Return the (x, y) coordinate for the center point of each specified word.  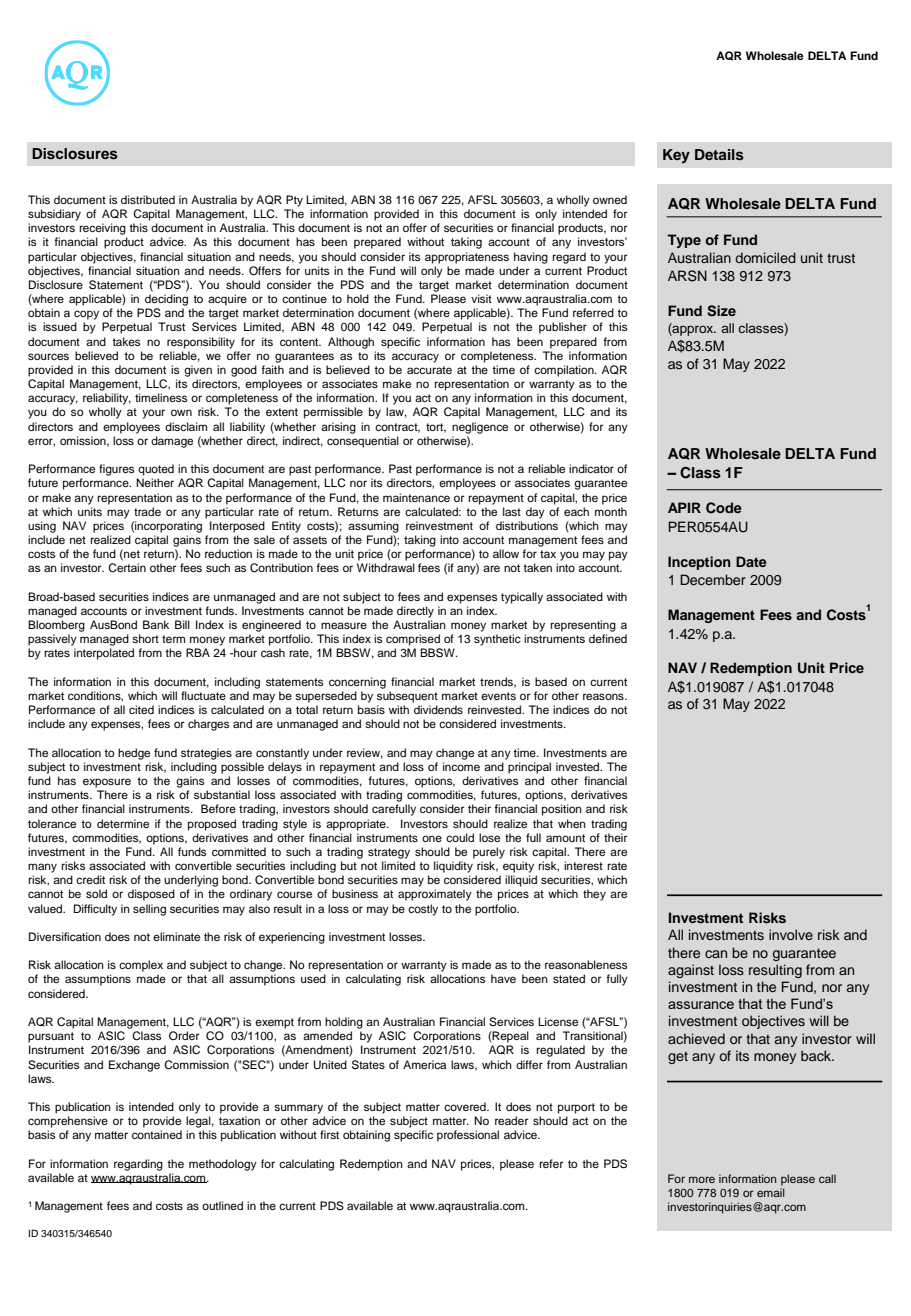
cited (141, 709)
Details (719, 155)
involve (791, 934)
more (702, 1179)
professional (468, 1136)
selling (149, 910)
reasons (604, 696)
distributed (148, 199)
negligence (480, 428)
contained (157, 1134)
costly (423, 910)
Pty (294, 201)
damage (172, 442)
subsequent (407, 697)
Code (724, 508)
